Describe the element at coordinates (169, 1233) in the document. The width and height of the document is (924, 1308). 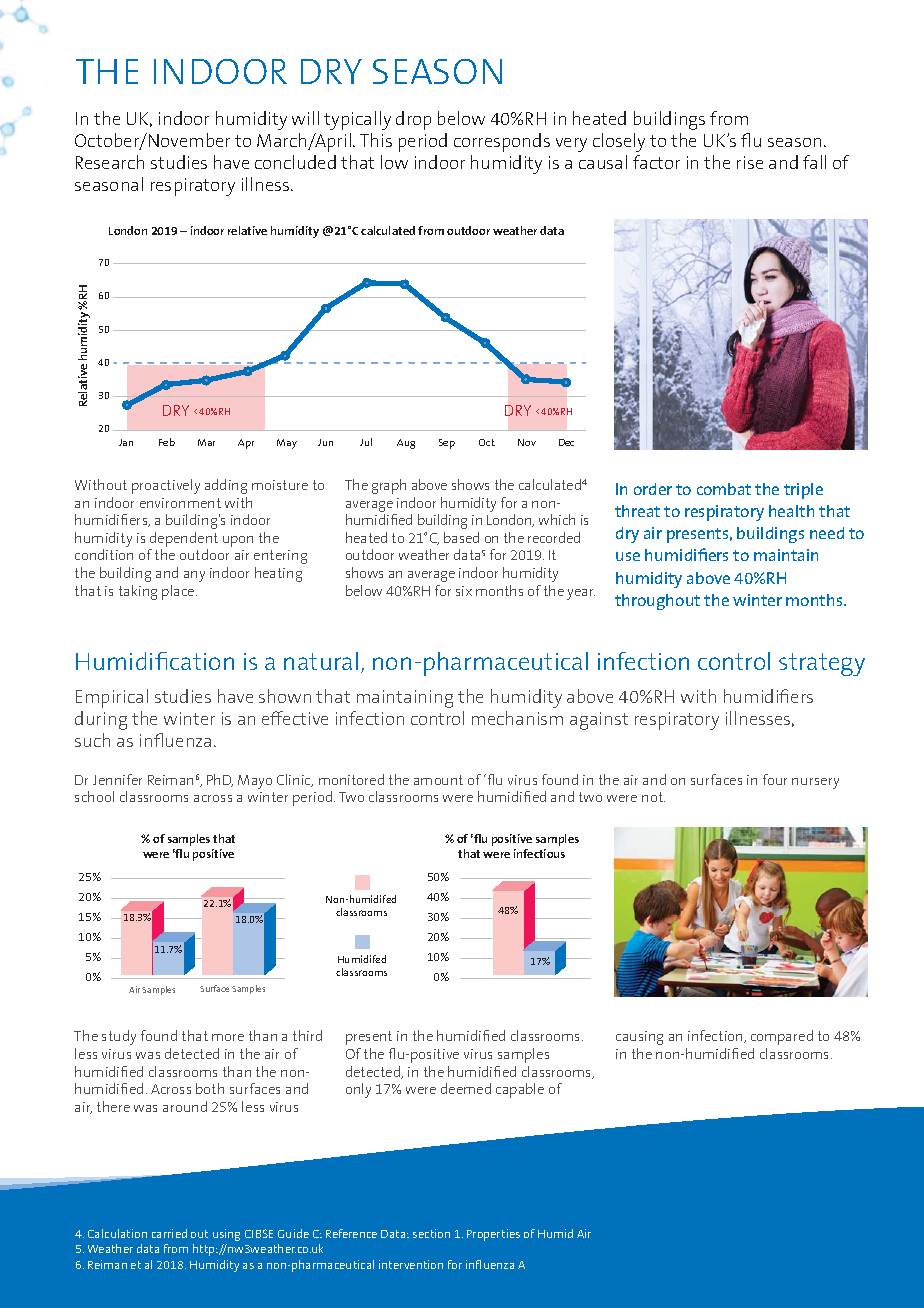
I see `carried` at that location.
